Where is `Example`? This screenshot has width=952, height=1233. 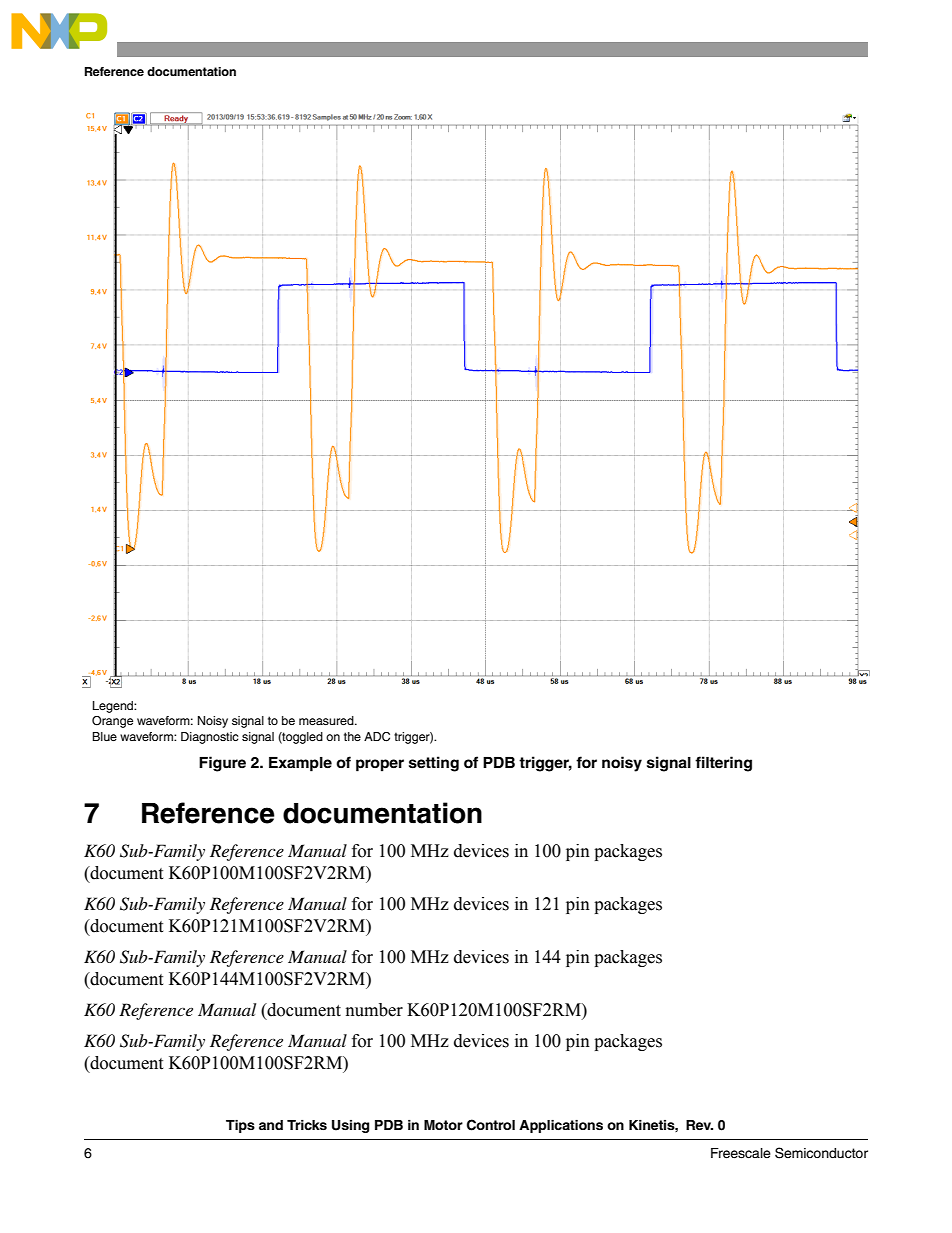
Example is located at coordinates (300, 764).
